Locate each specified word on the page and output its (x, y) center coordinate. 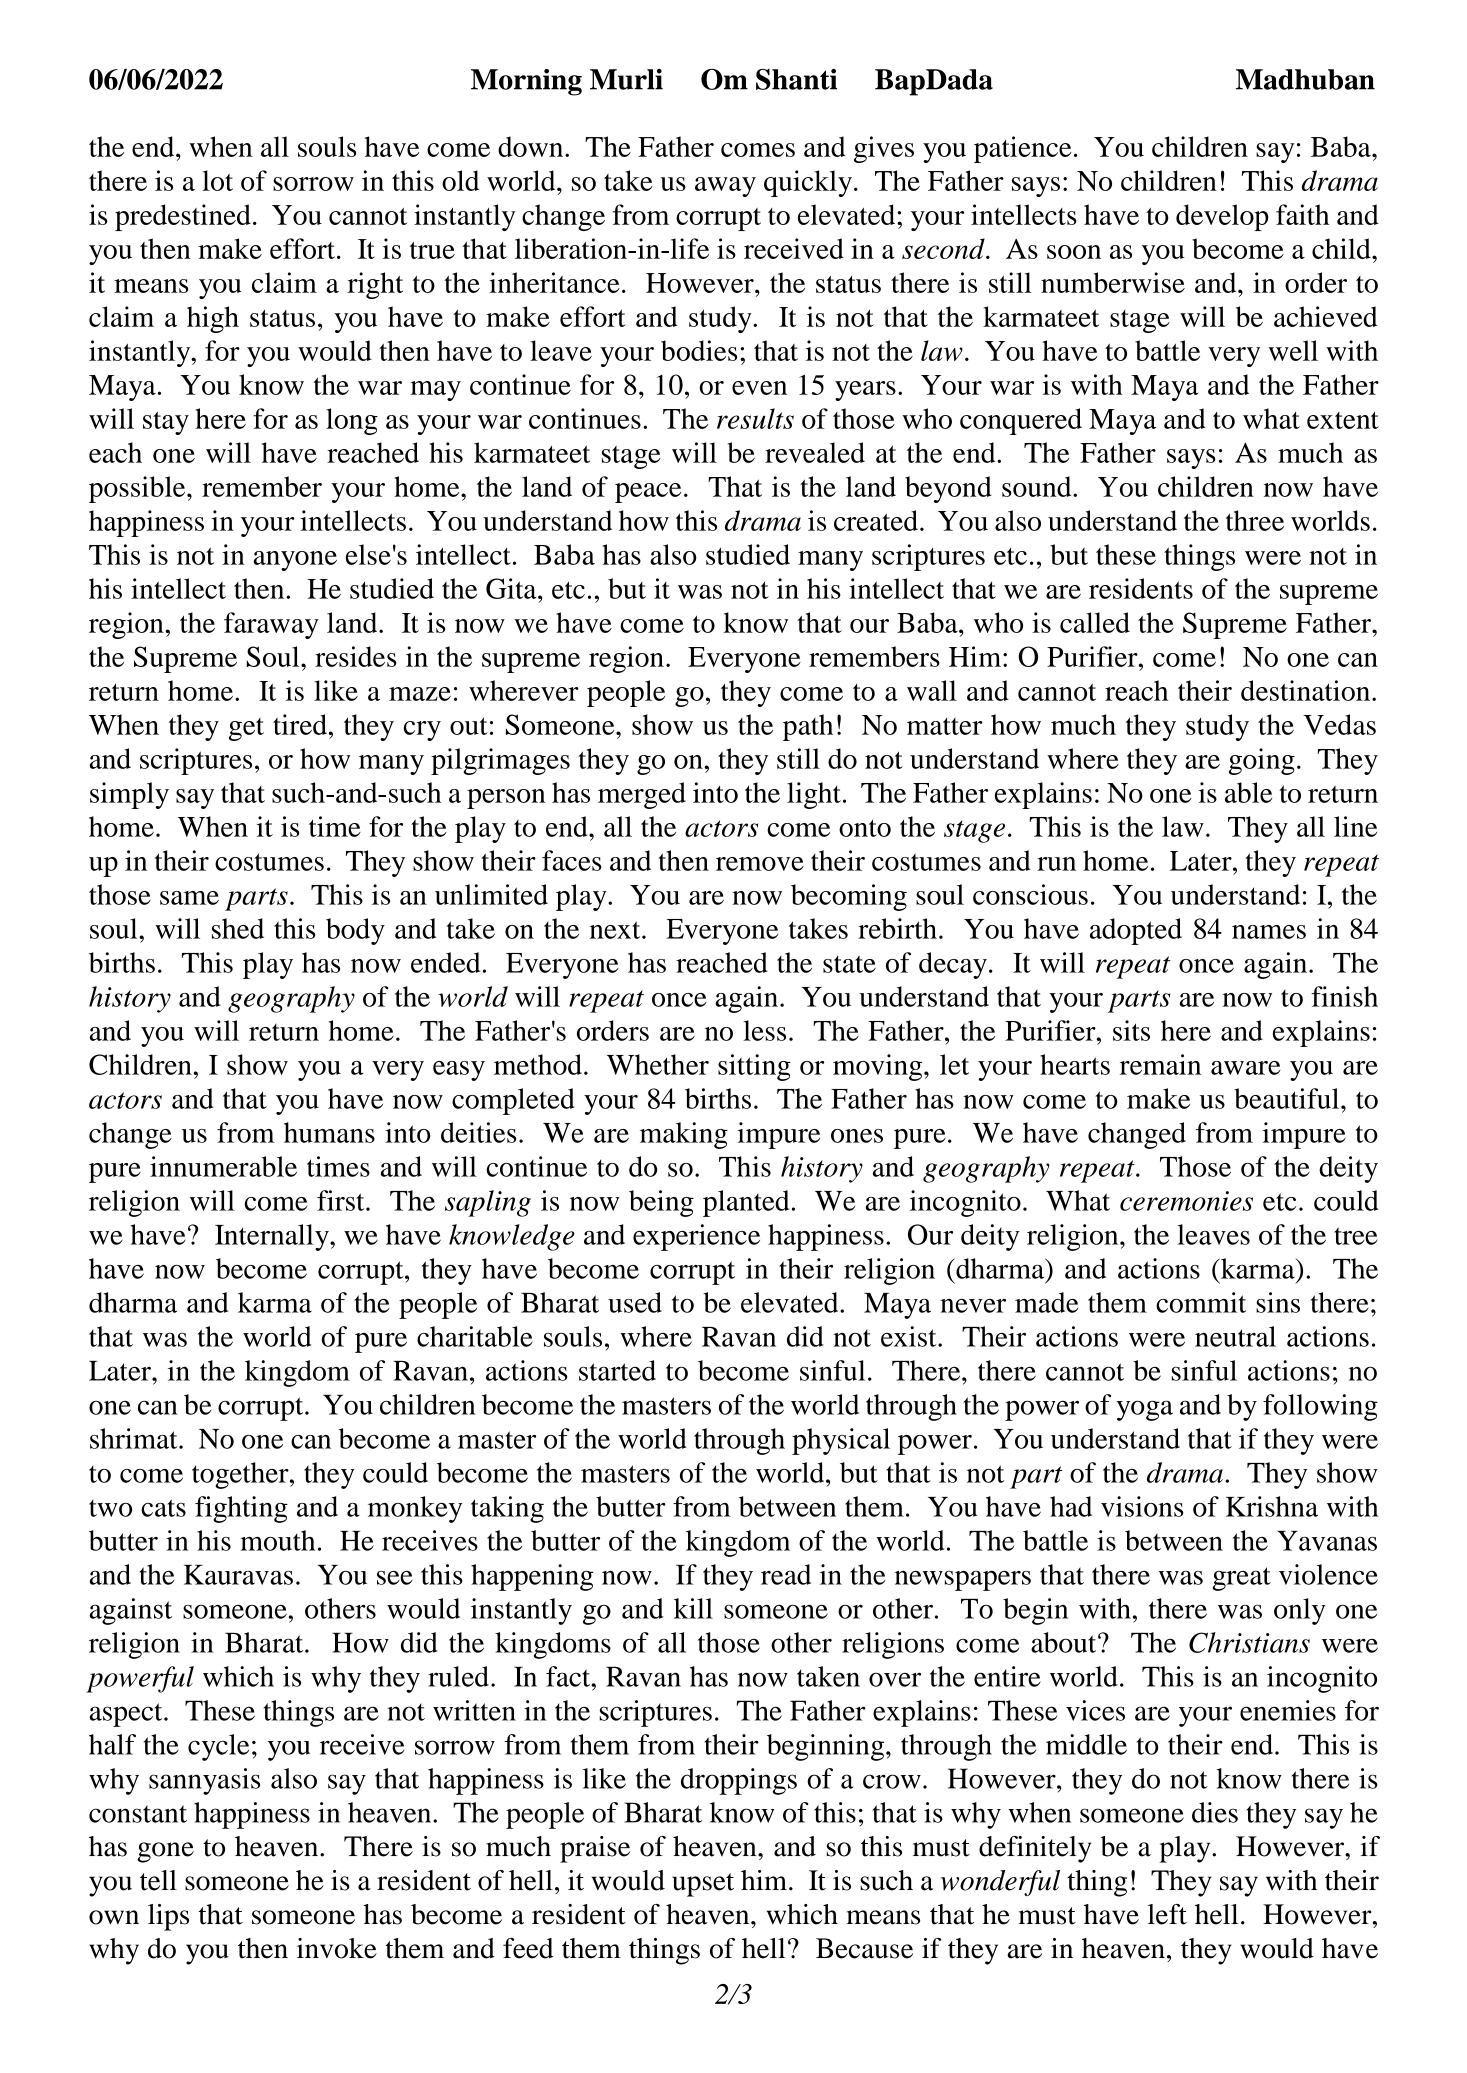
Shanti (796, 79)
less (764, 1030)
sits (1131, 1030)
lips (168, 1917)
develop (1222, 217)
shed (238, 928)
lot (217, 180)
